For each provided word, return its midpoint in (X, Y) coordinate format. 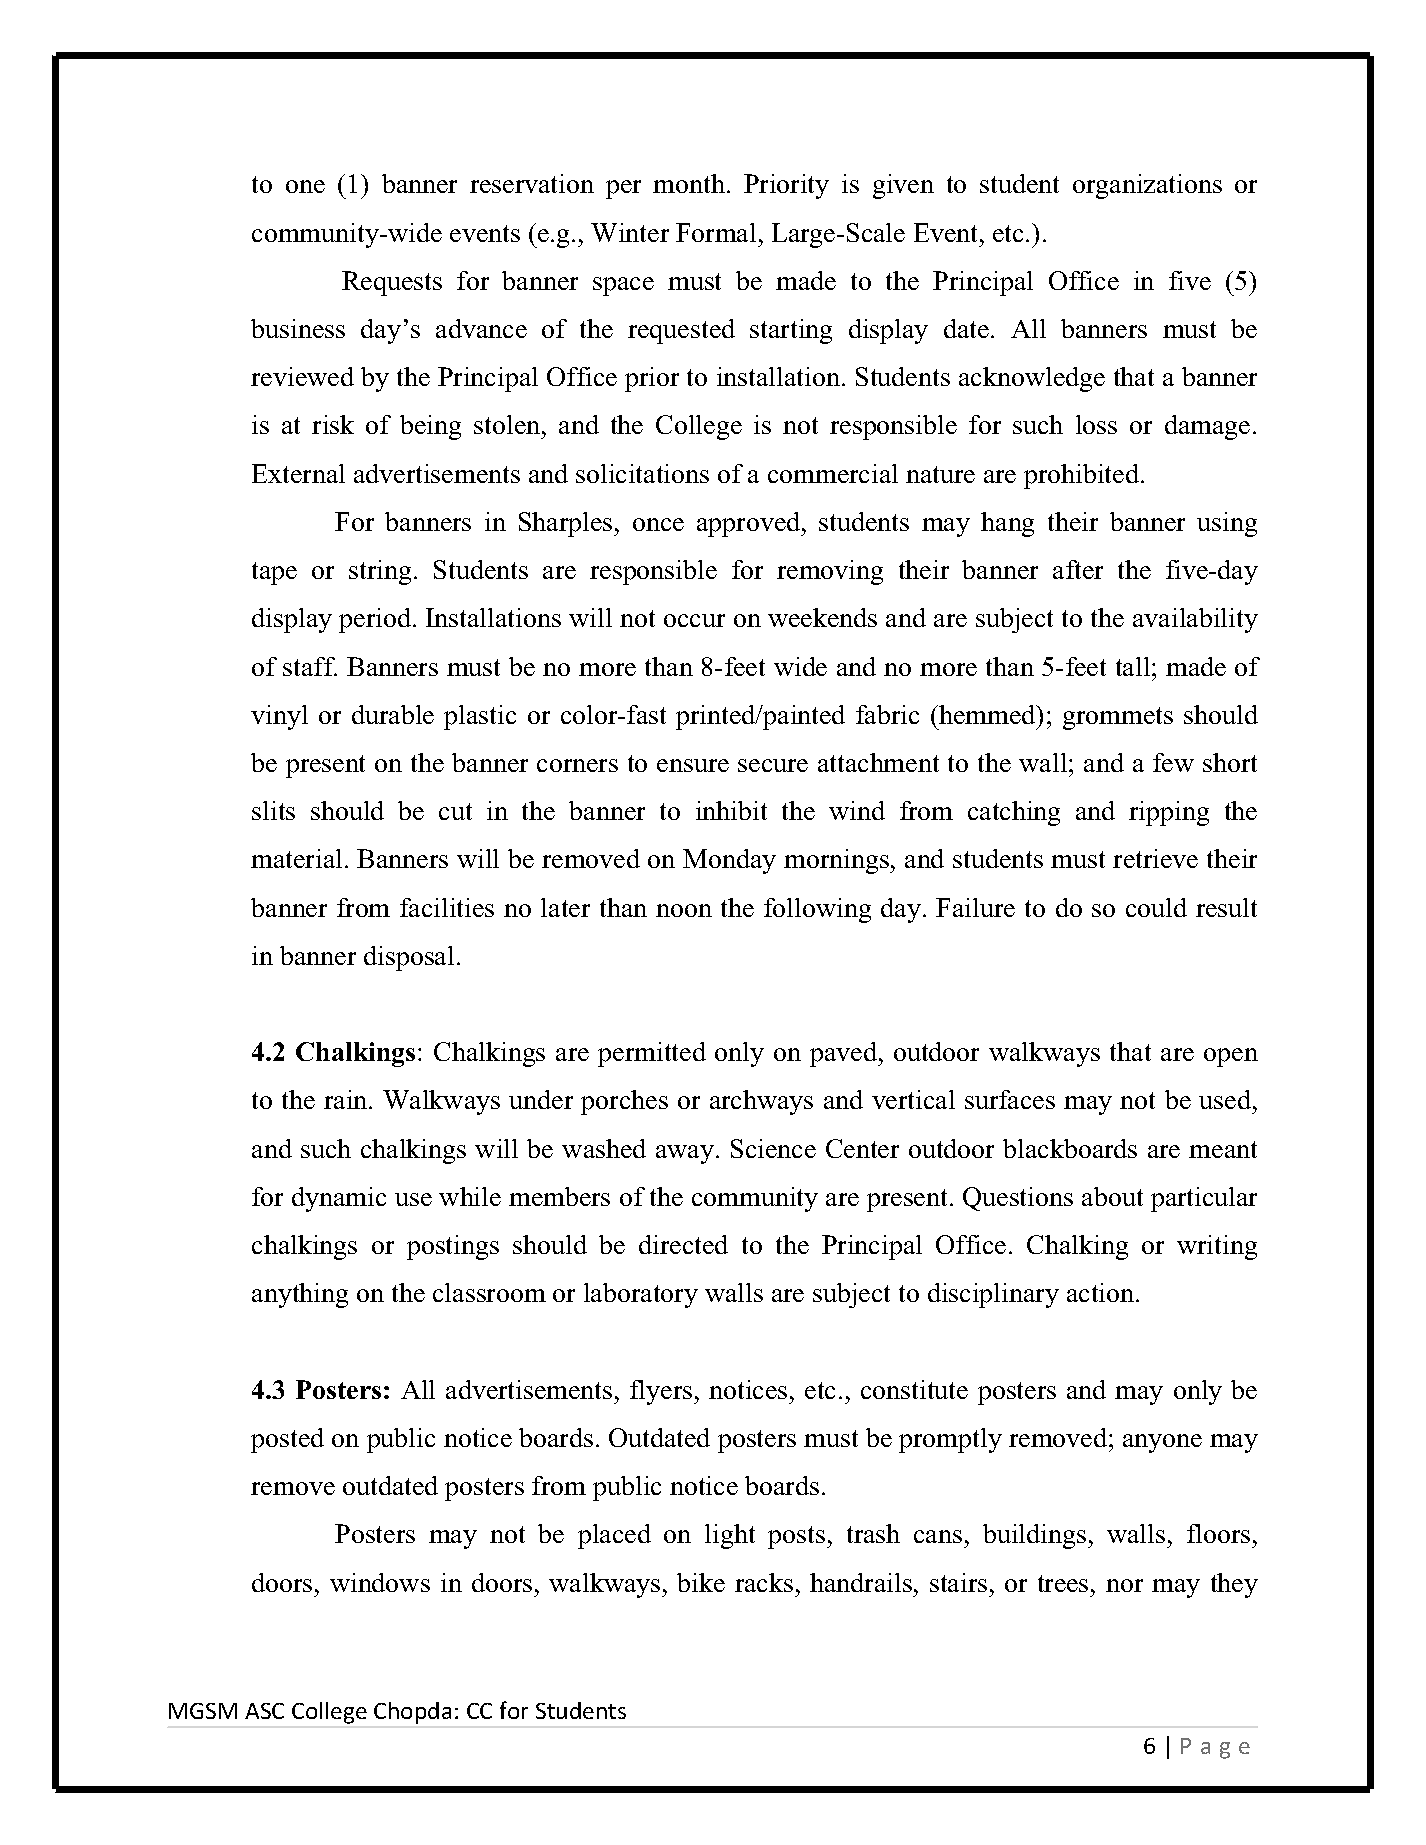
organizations (1147, 186)
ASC (264, 1711)
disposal (409, 958)
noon (684, 910)
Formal (716, 232)
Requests (392, 283)
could (1156, 907)
